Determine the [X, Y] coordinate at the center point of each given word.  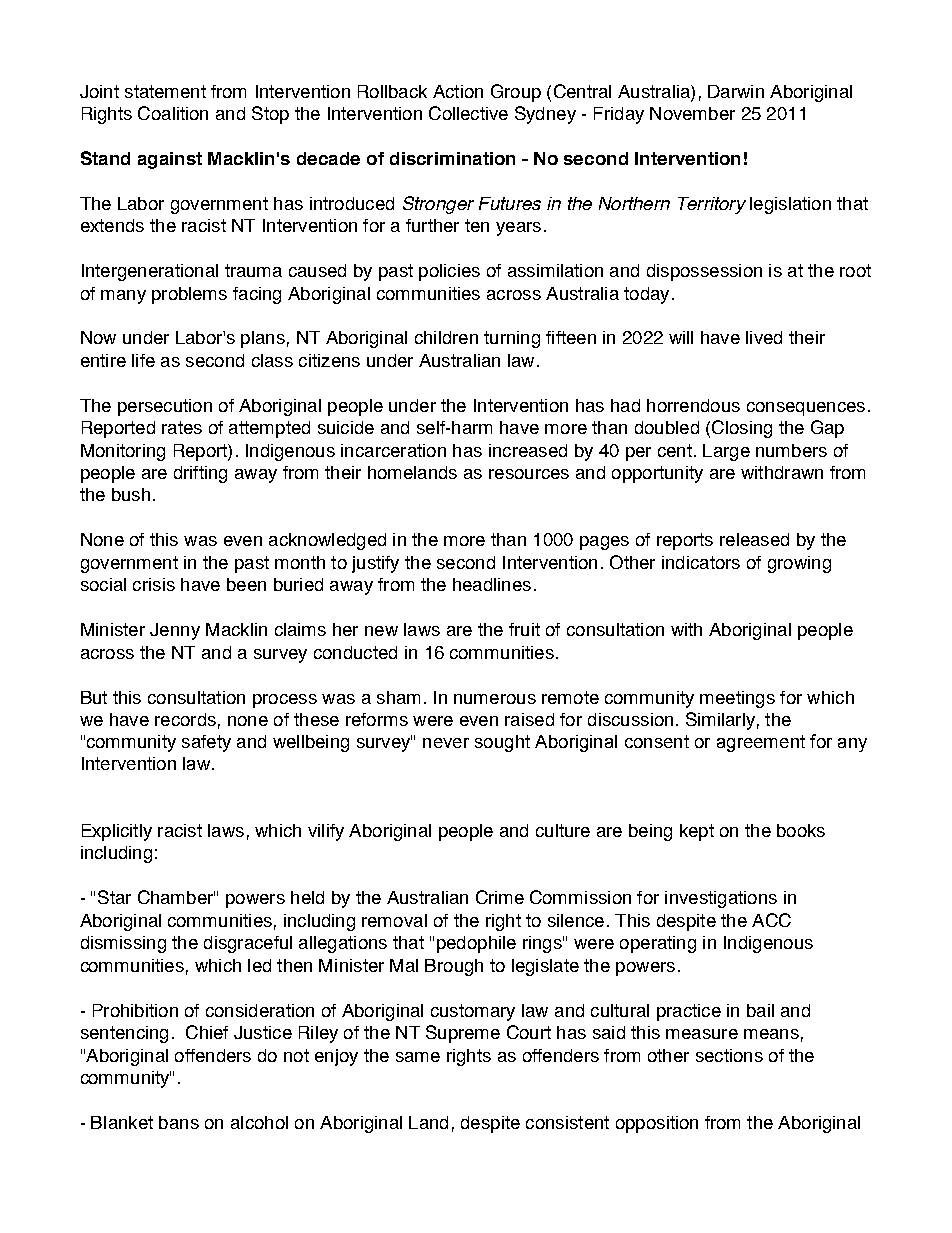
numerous [495, 699]
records [185, 719]
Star [114, 897]
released [754, 539]
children [446, 337]
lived [764, 337]
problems [189, 295]
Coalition [173, 113]
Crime [500, 897]
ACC [771, 920]
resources [529, 474]
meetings [737, 699]
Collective [468, 113]
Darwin [736, 91]
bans [179, 1122]
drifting [200, 474]
